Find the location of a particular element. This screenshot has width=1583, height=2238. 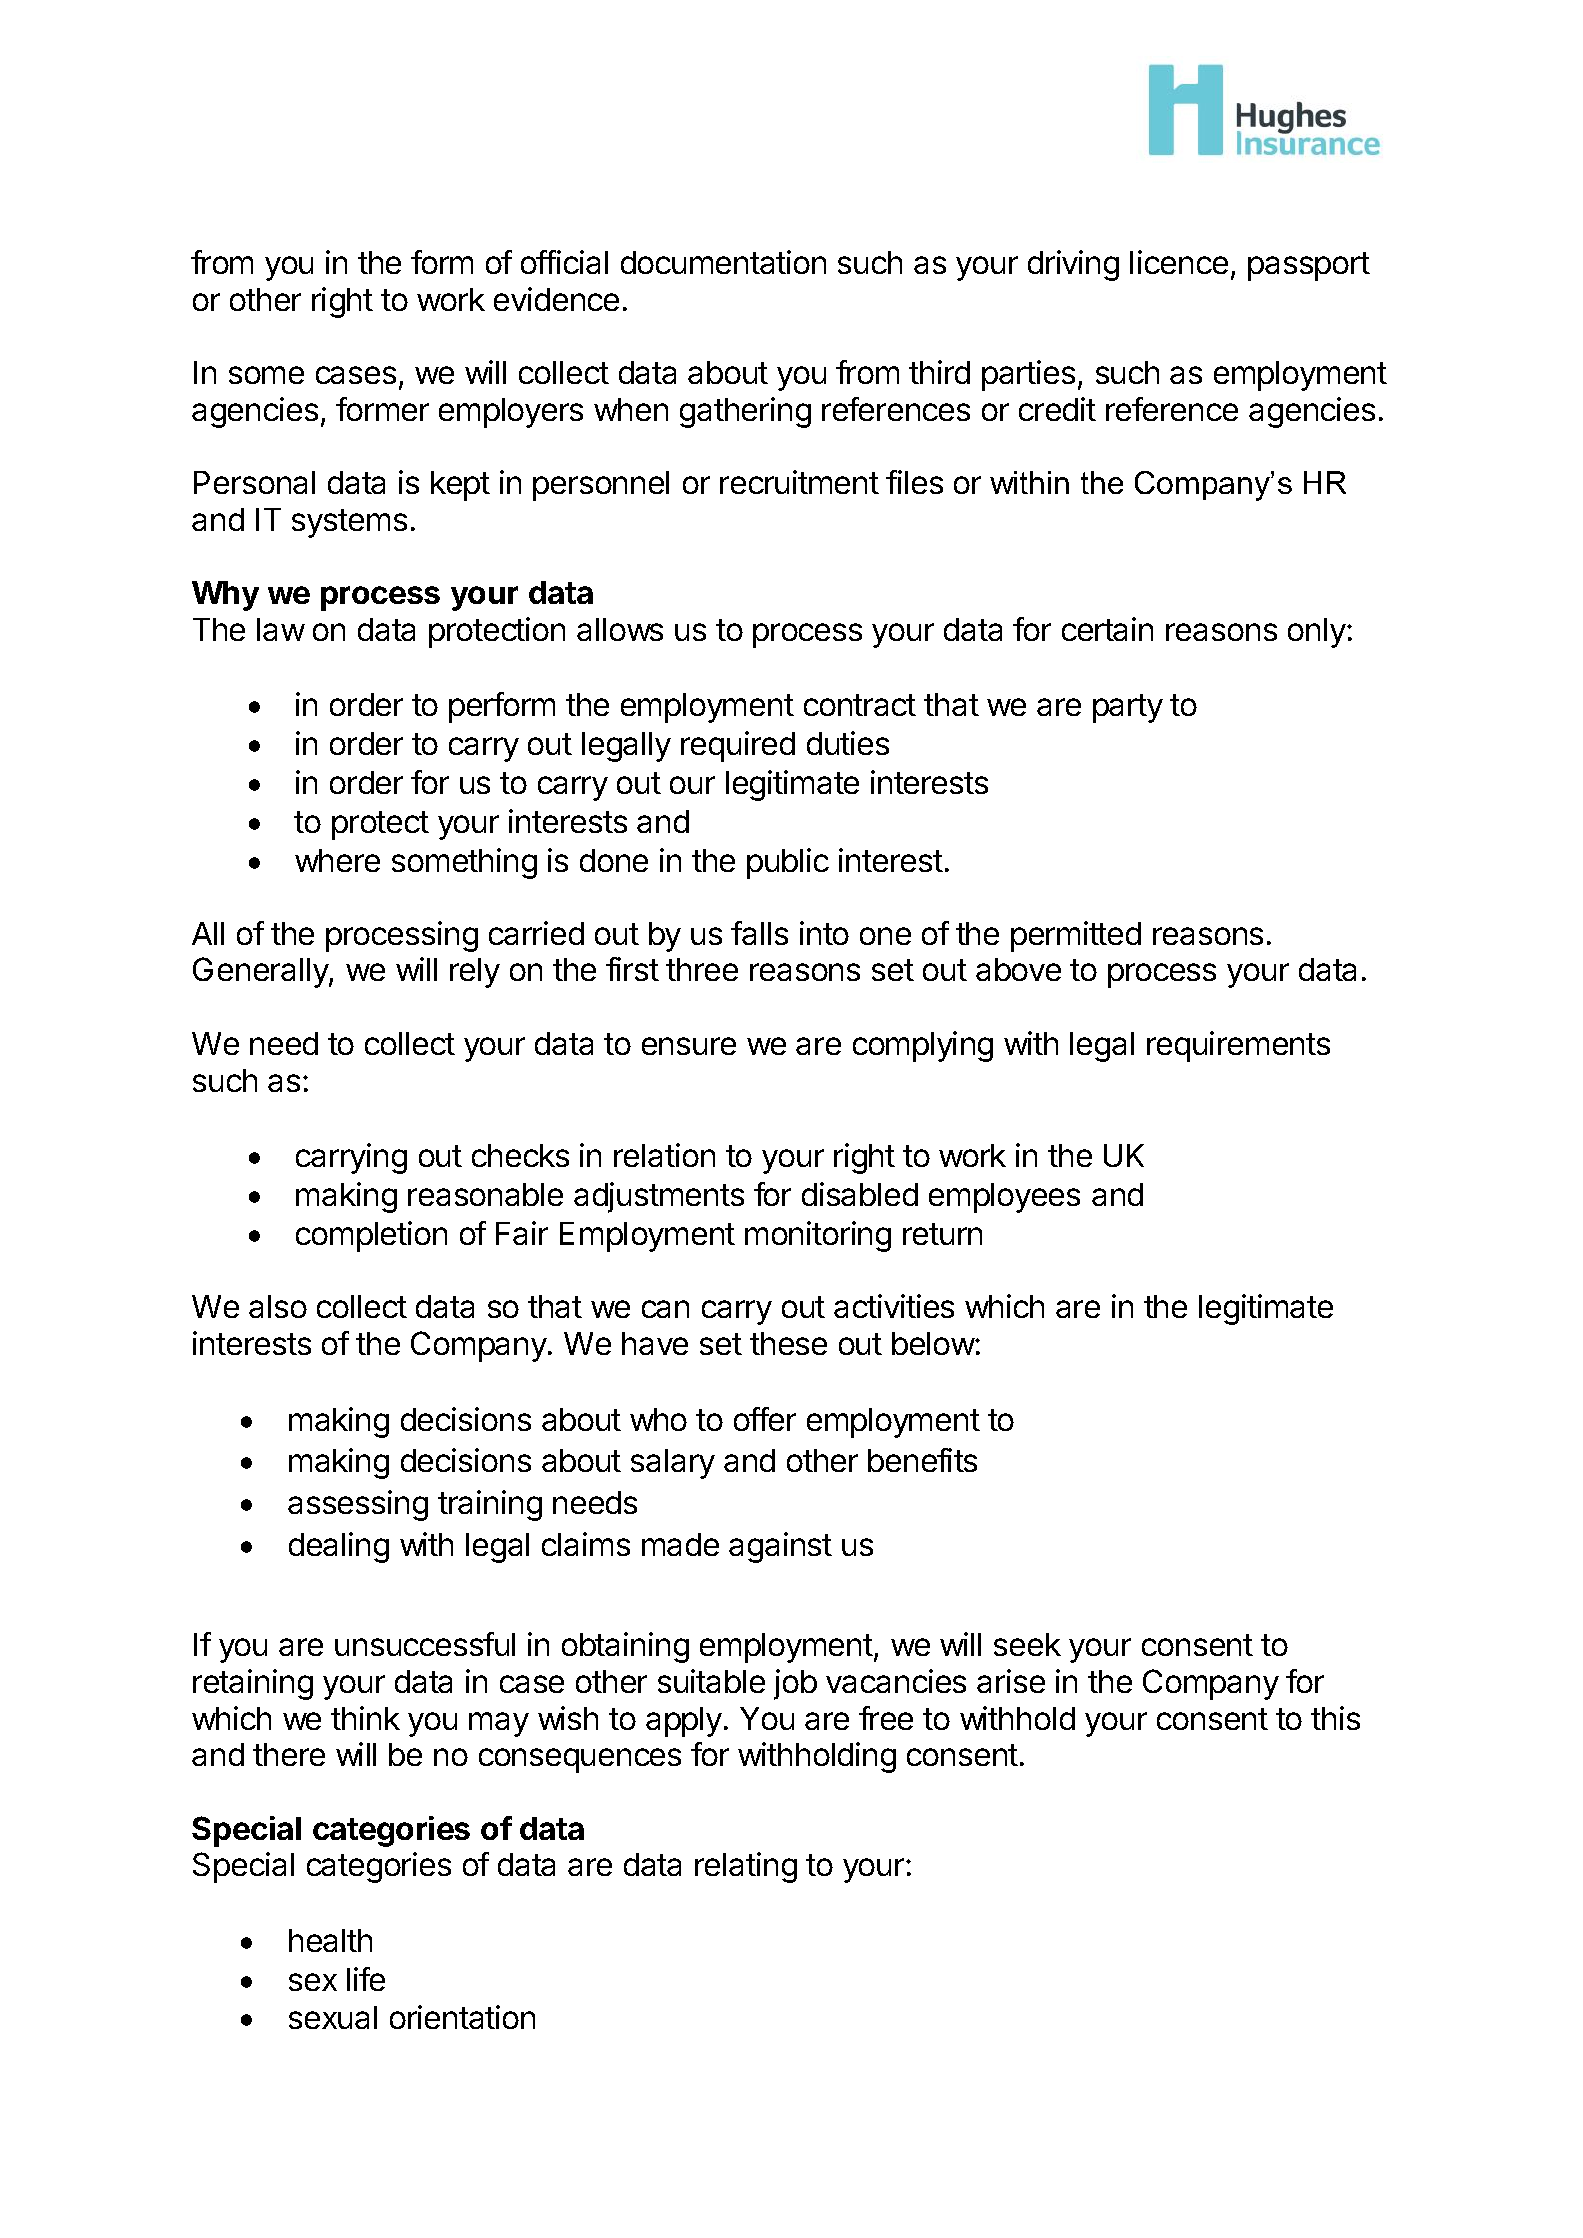

relating is located at coordinates (746, 1867).
